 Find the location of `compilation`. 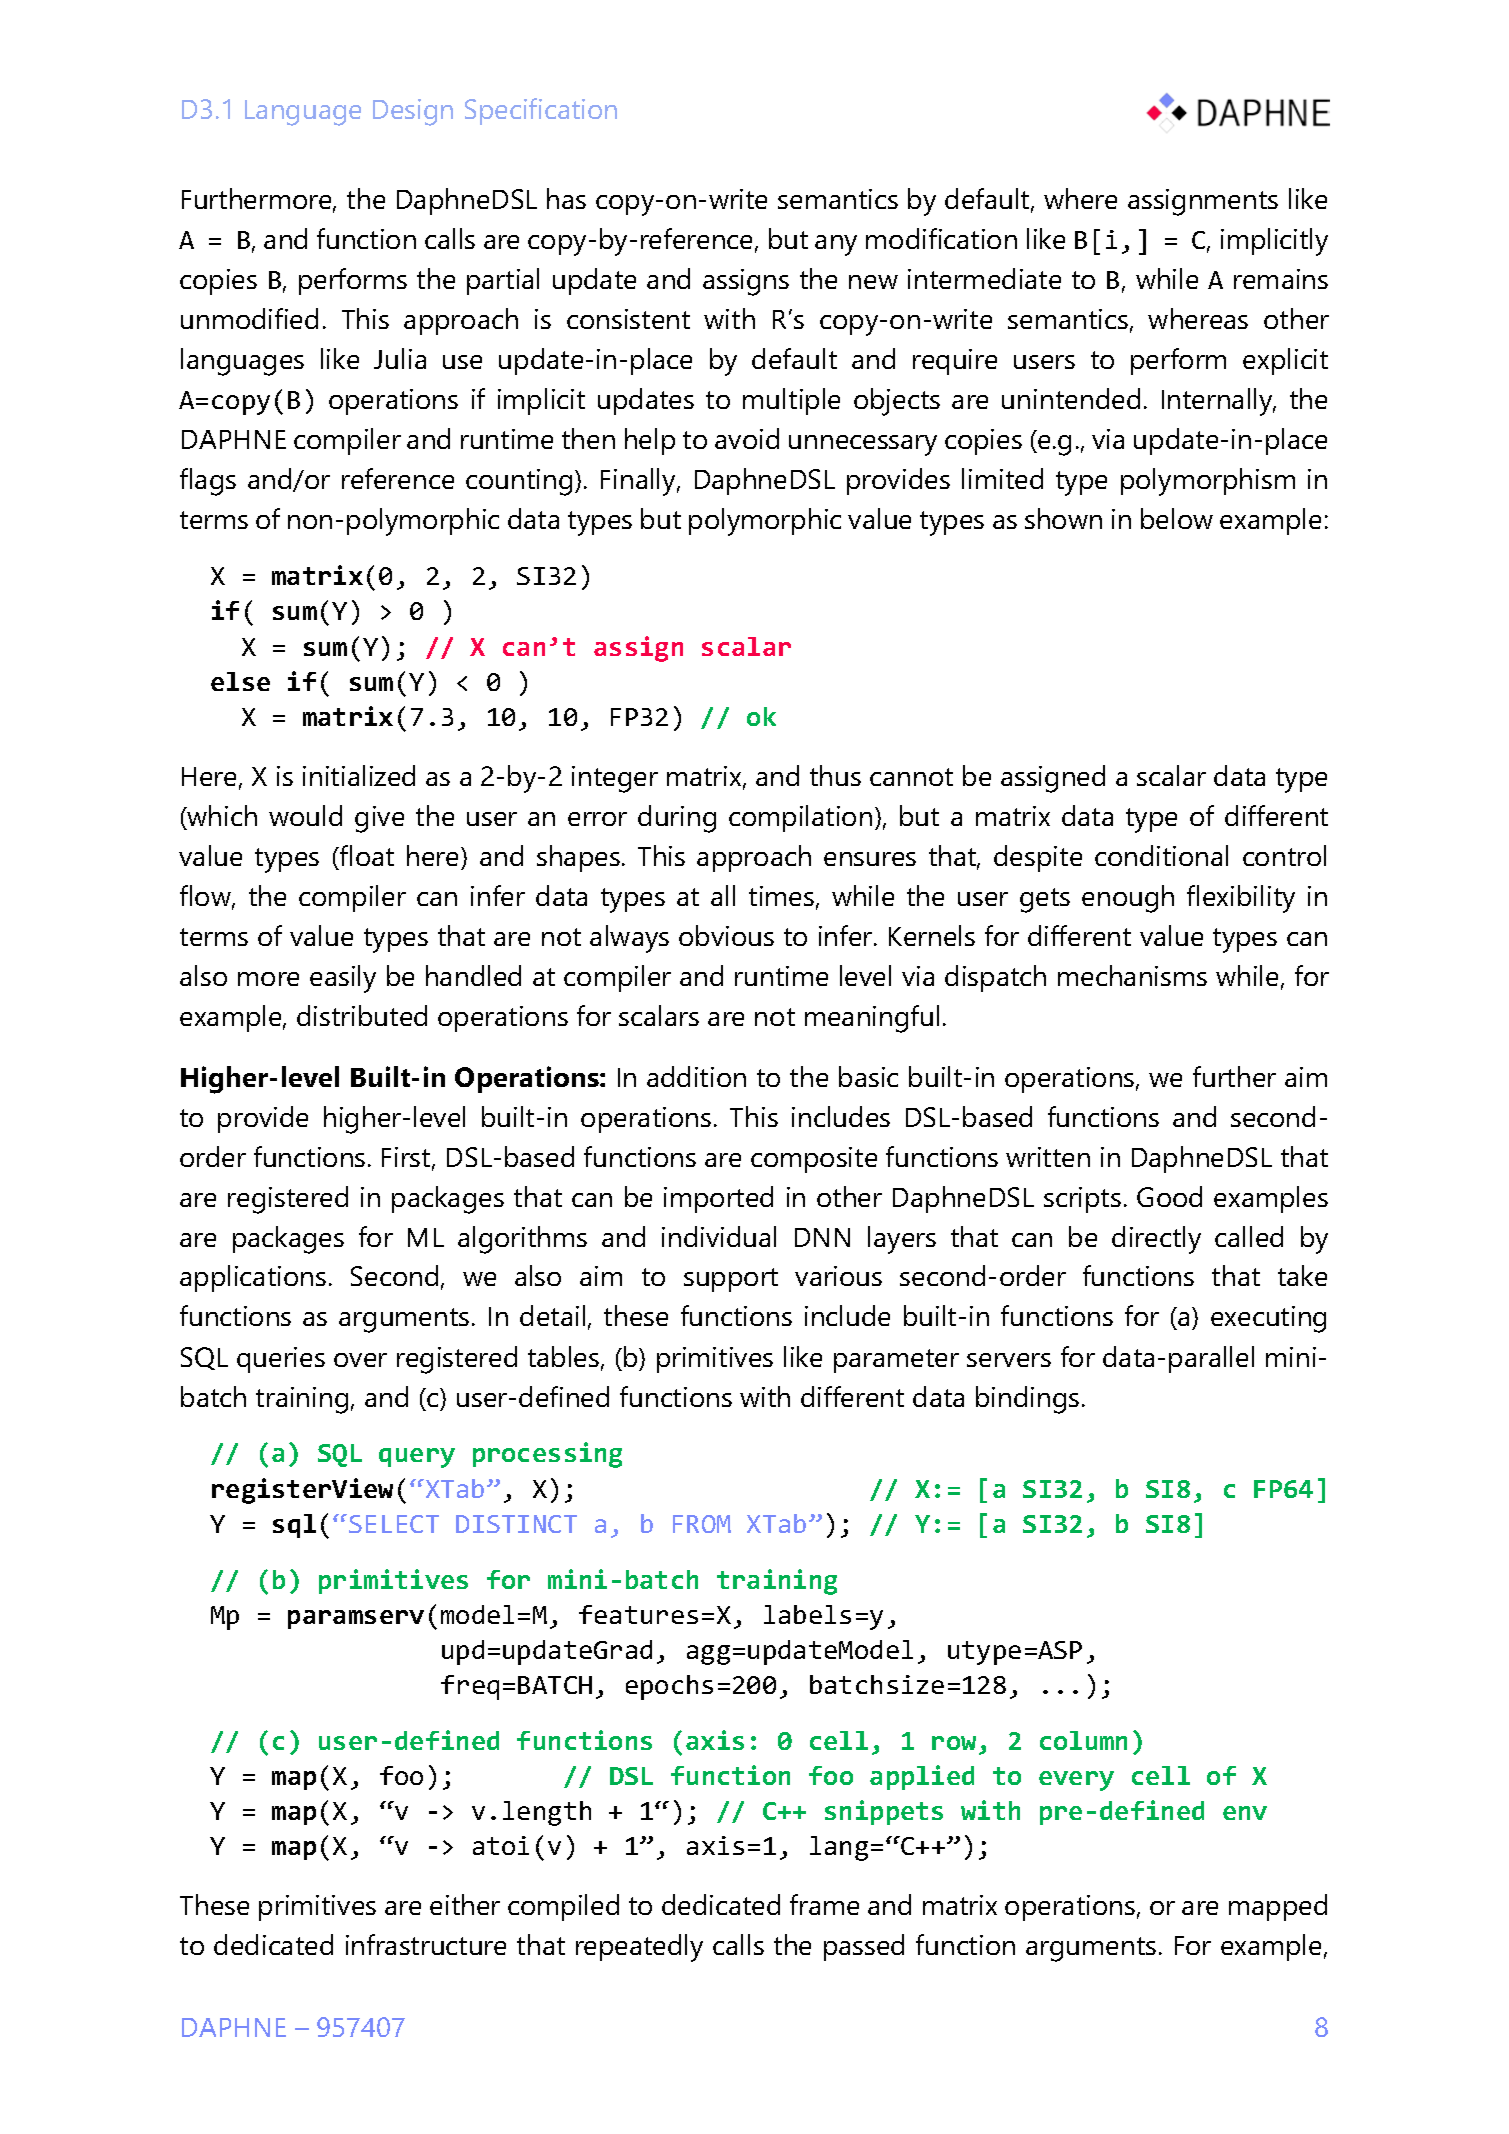

compilation is located at coordinates (800, 818).
